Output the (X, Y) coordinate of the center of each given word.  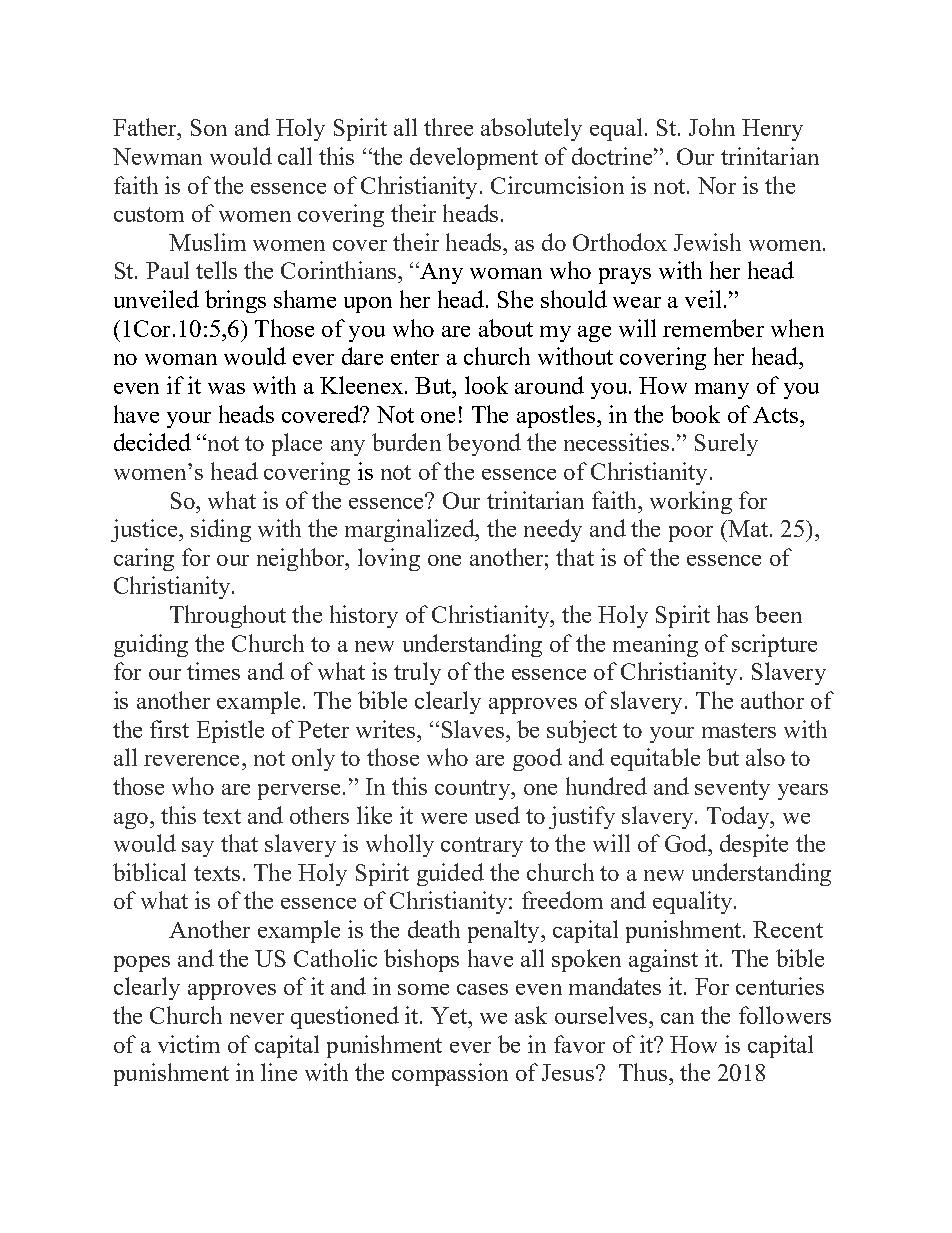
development (474, 158)
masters (739, 730)
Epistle (230, 731)
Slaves (473, 729)
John (712, 127)
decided (152, 442)
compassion (450, 1074)
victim (189, 1044)
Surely (726, 444)
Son (209, 127)
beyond (484, 444)
